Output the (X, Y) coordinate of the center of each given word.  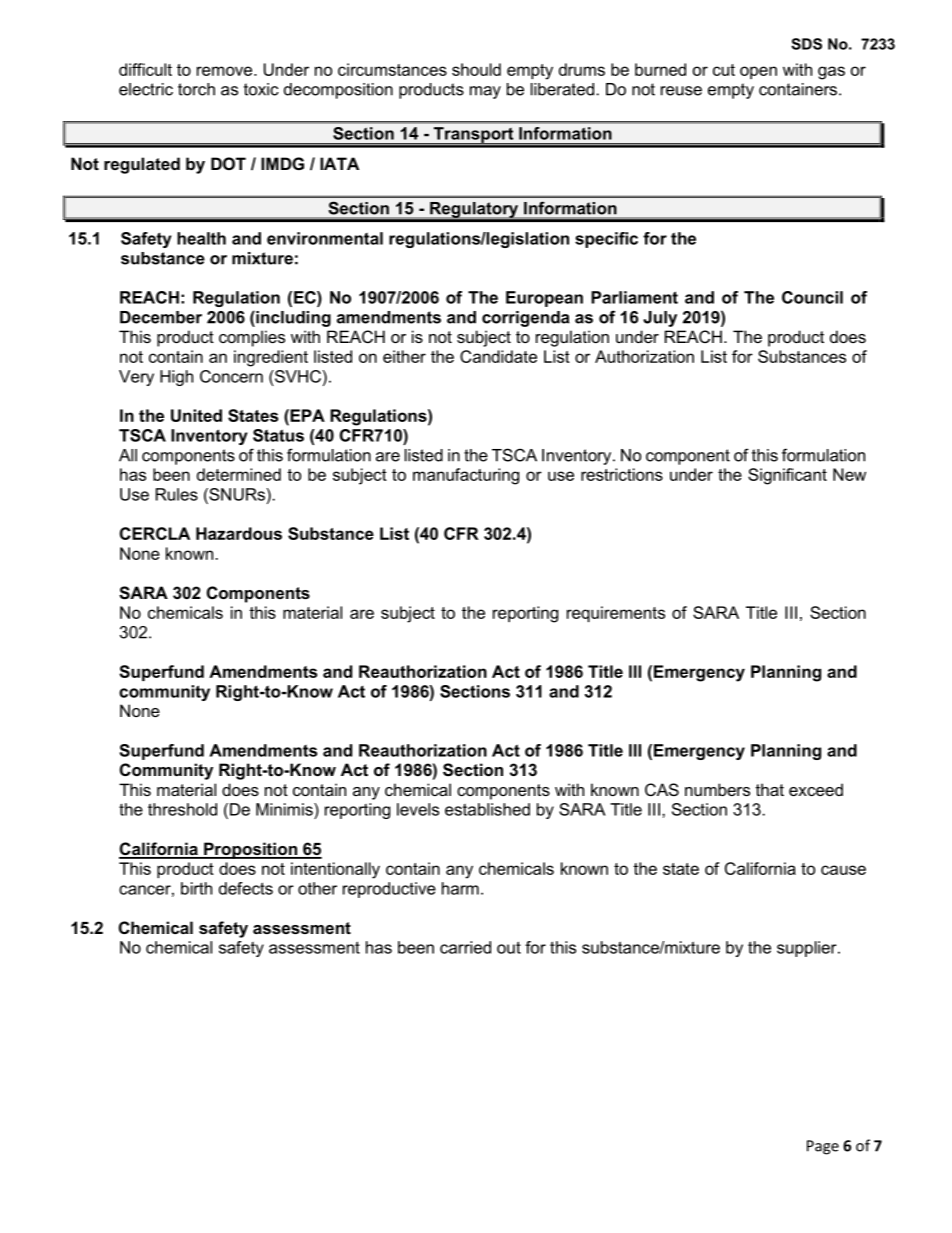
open (758, 72)
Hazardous (239, 533)
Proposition (250, 850)
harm (460, 888)
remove (226, 71)
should (476, 69)
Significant (787, 476)
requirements (616, 614)
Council (812, 297)
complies (252, 338)
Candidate (498, 356)
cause (843, 870)
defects (246, 888)
